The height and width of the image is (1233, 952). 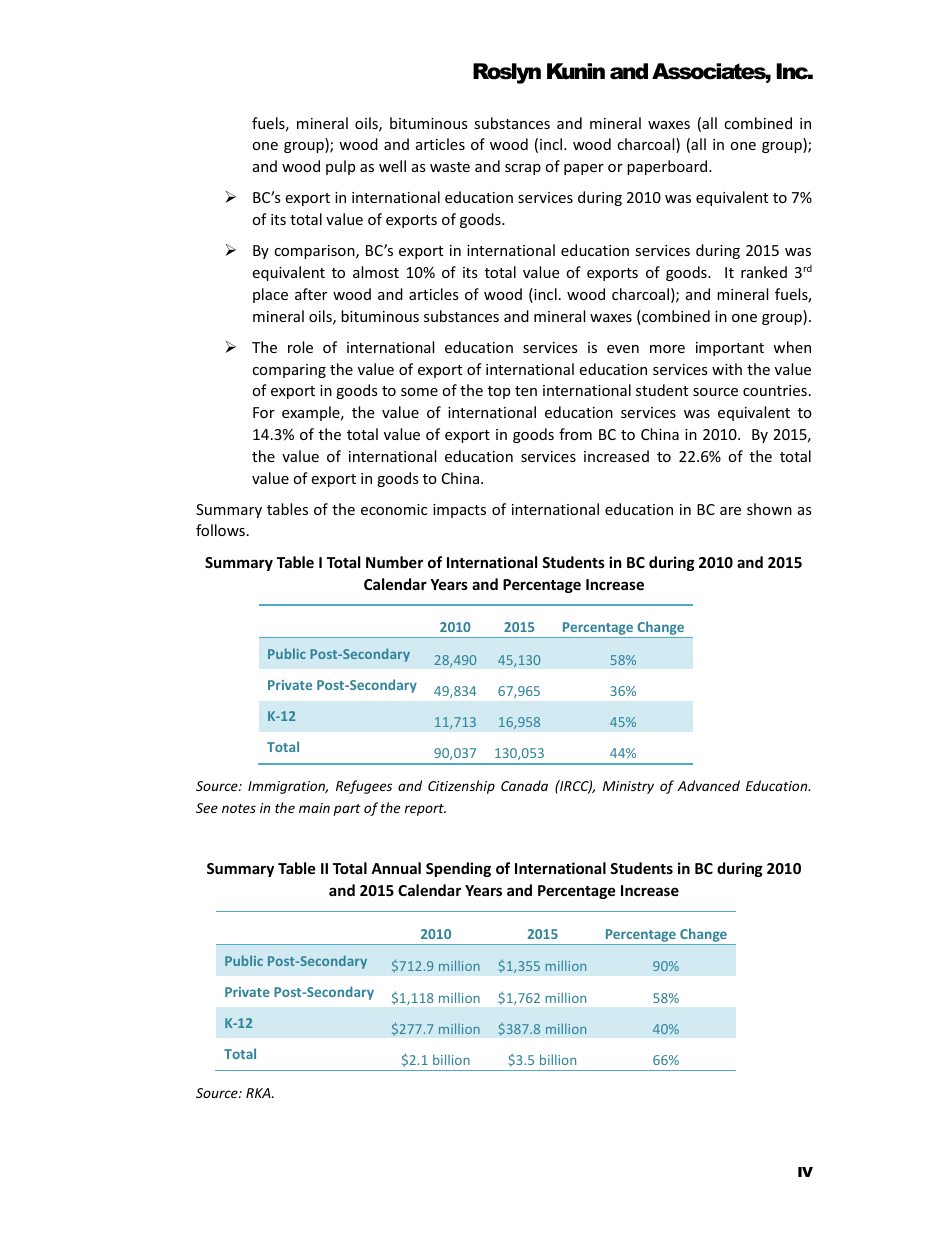 I want to click on scrap, so click(x=523, y=169).
